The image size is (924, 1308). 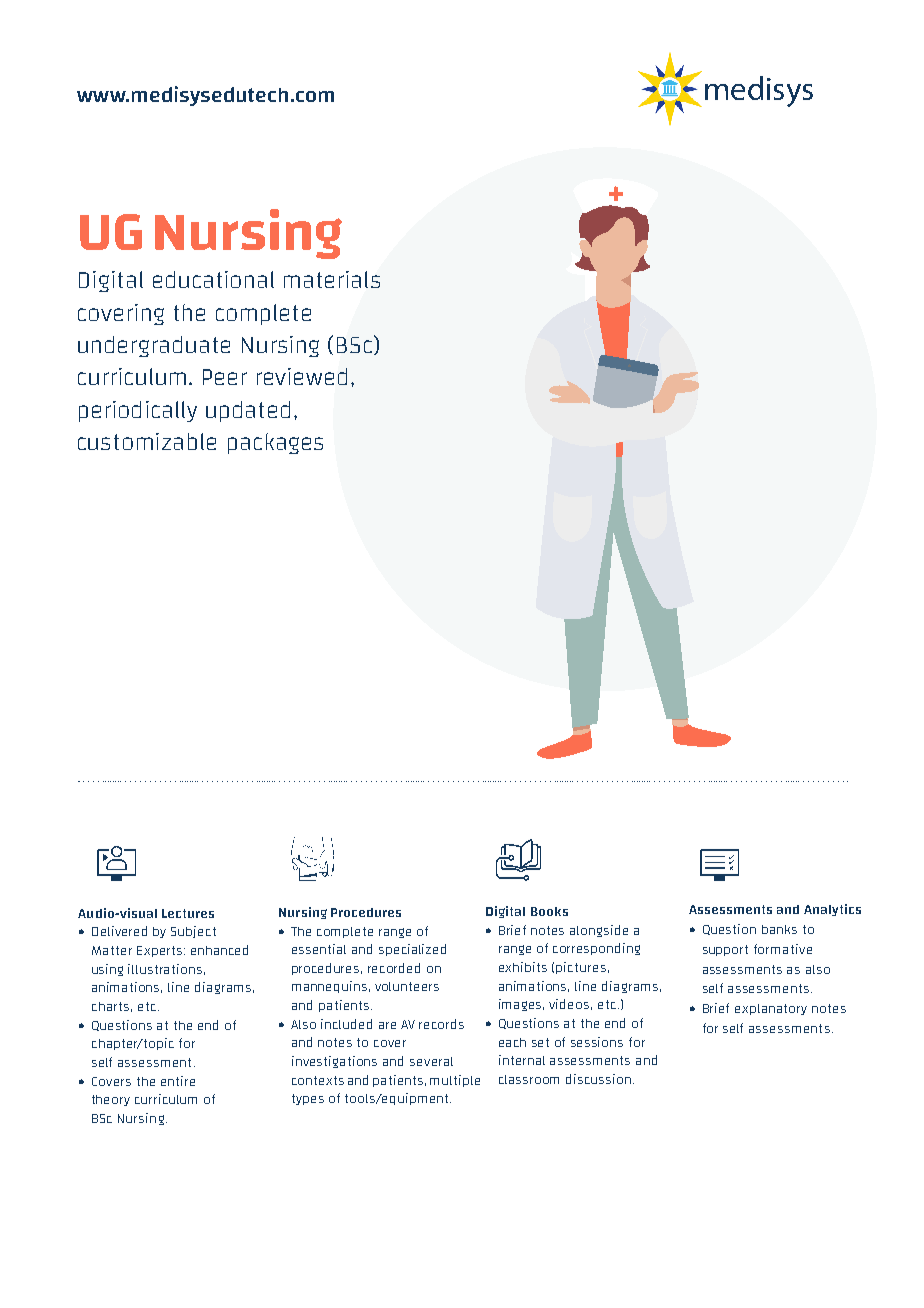 I want to click on customizable, so click(x=147, y=441).
